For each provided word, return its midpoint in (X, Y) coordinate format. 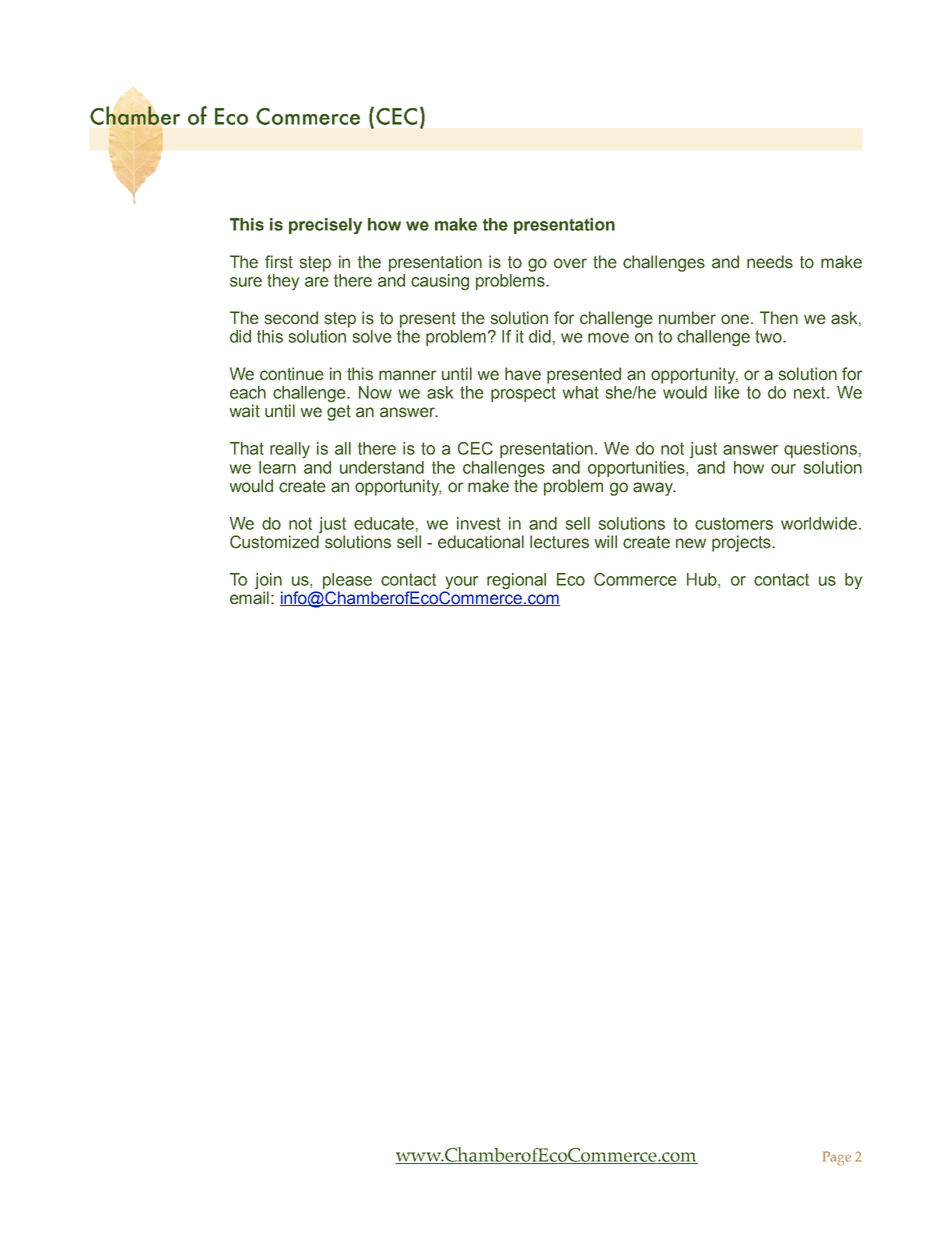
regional (516, 581)
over (570, 263)
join (268, 581)
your (461, 583)
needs (770, 262)
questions (820, 450)
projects (743, 543)
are (317, 282)
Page (837, 1158)
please (347, 581)
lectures (559, 542)
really (290, 450)
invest (479, 523)
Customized (275, 541)
